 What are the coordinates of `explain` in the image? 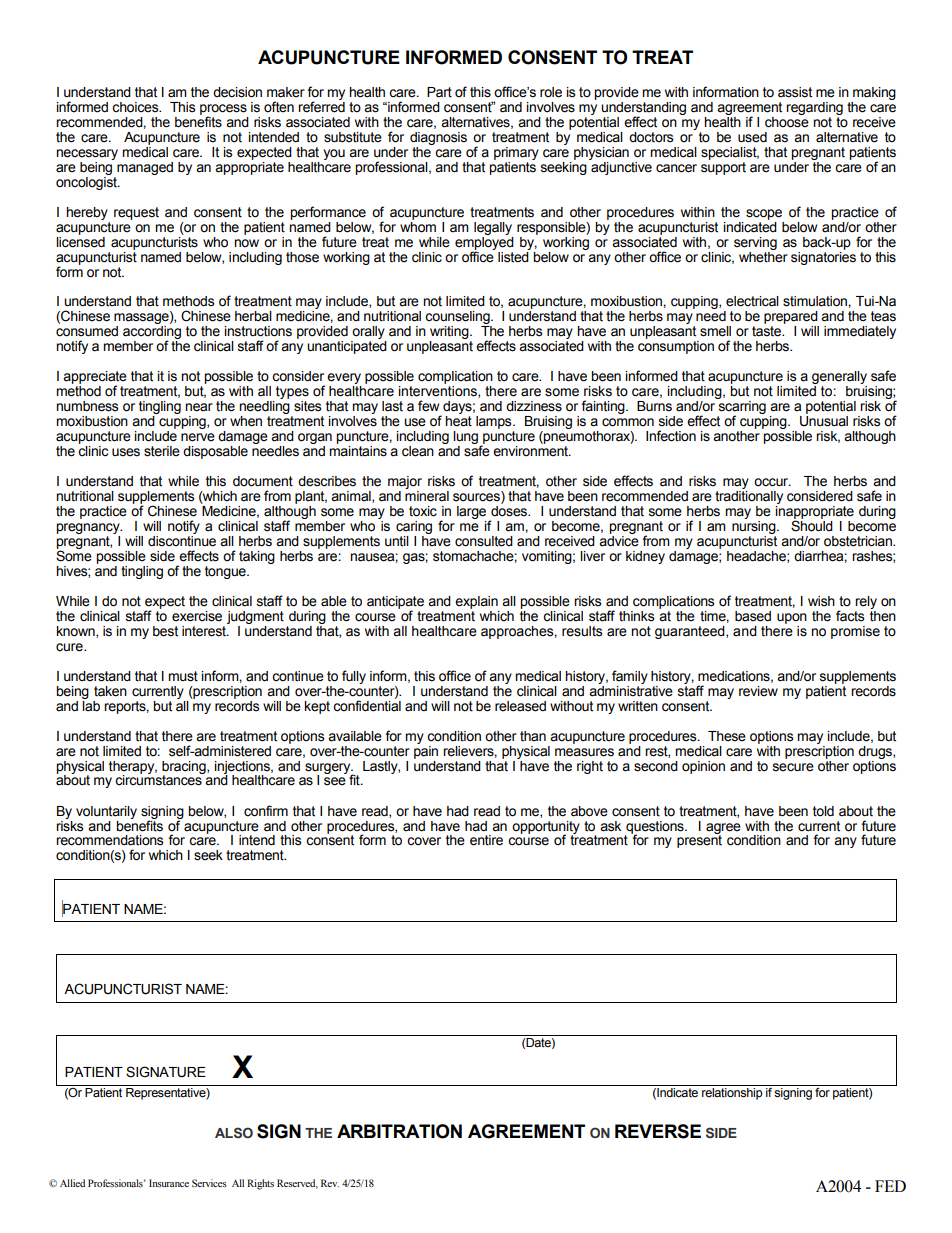 It's located at (476, 602).
